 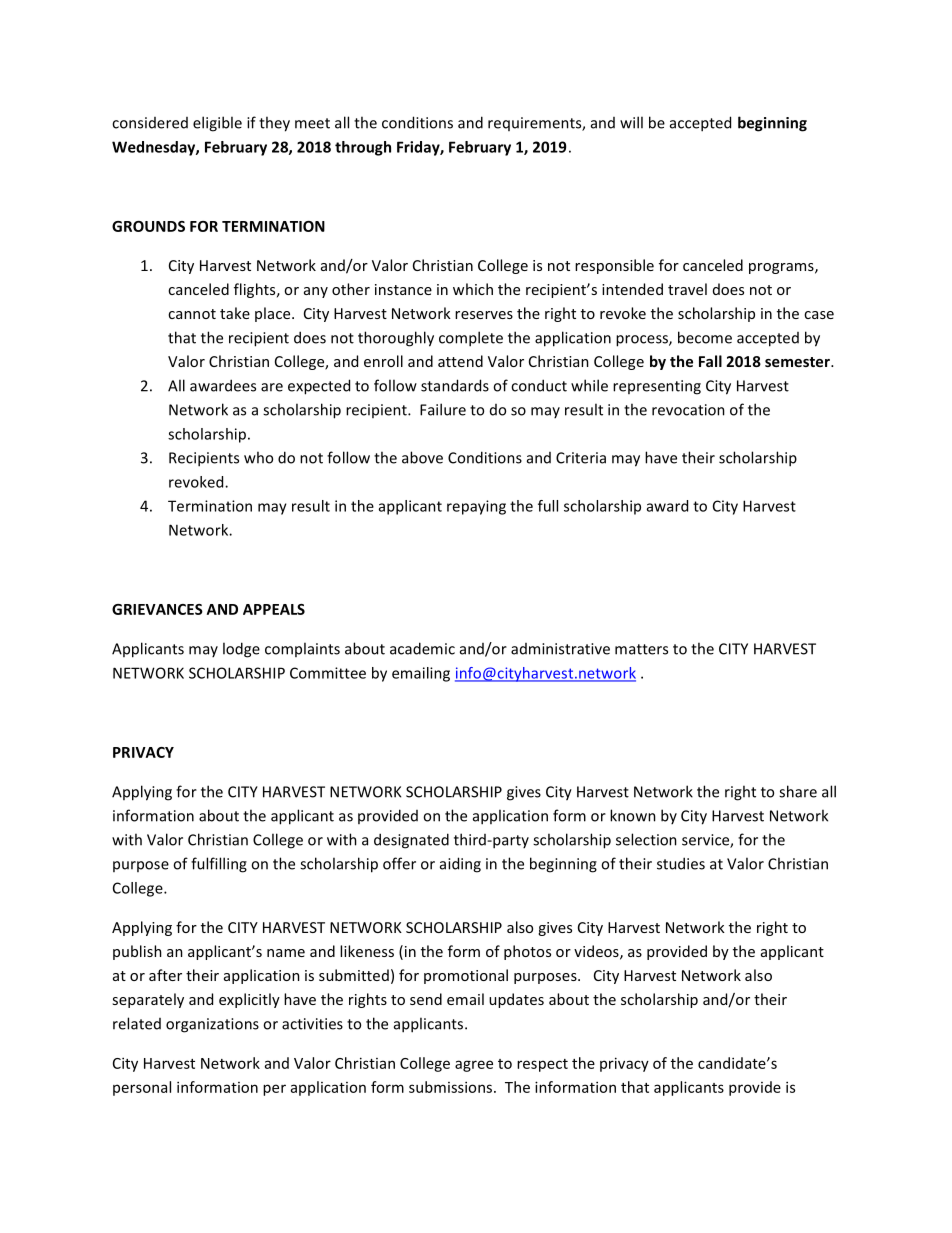 What do you see at coordinates (258, 457) in the image?
I see `who` at bounding box center [258, 457].
